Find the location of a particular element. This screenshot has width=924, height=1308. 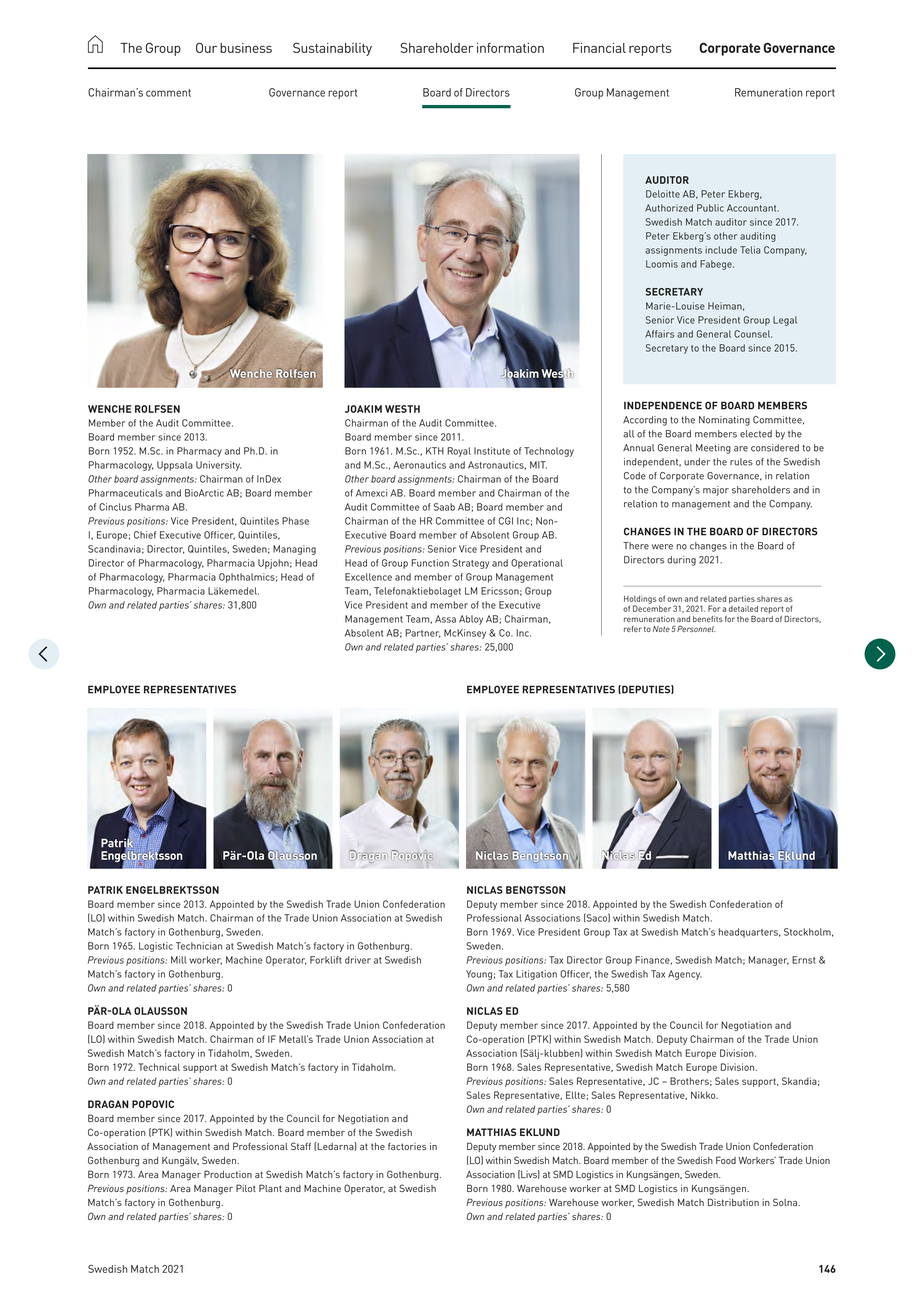

Counsel is located at coordinates (753, 334).
